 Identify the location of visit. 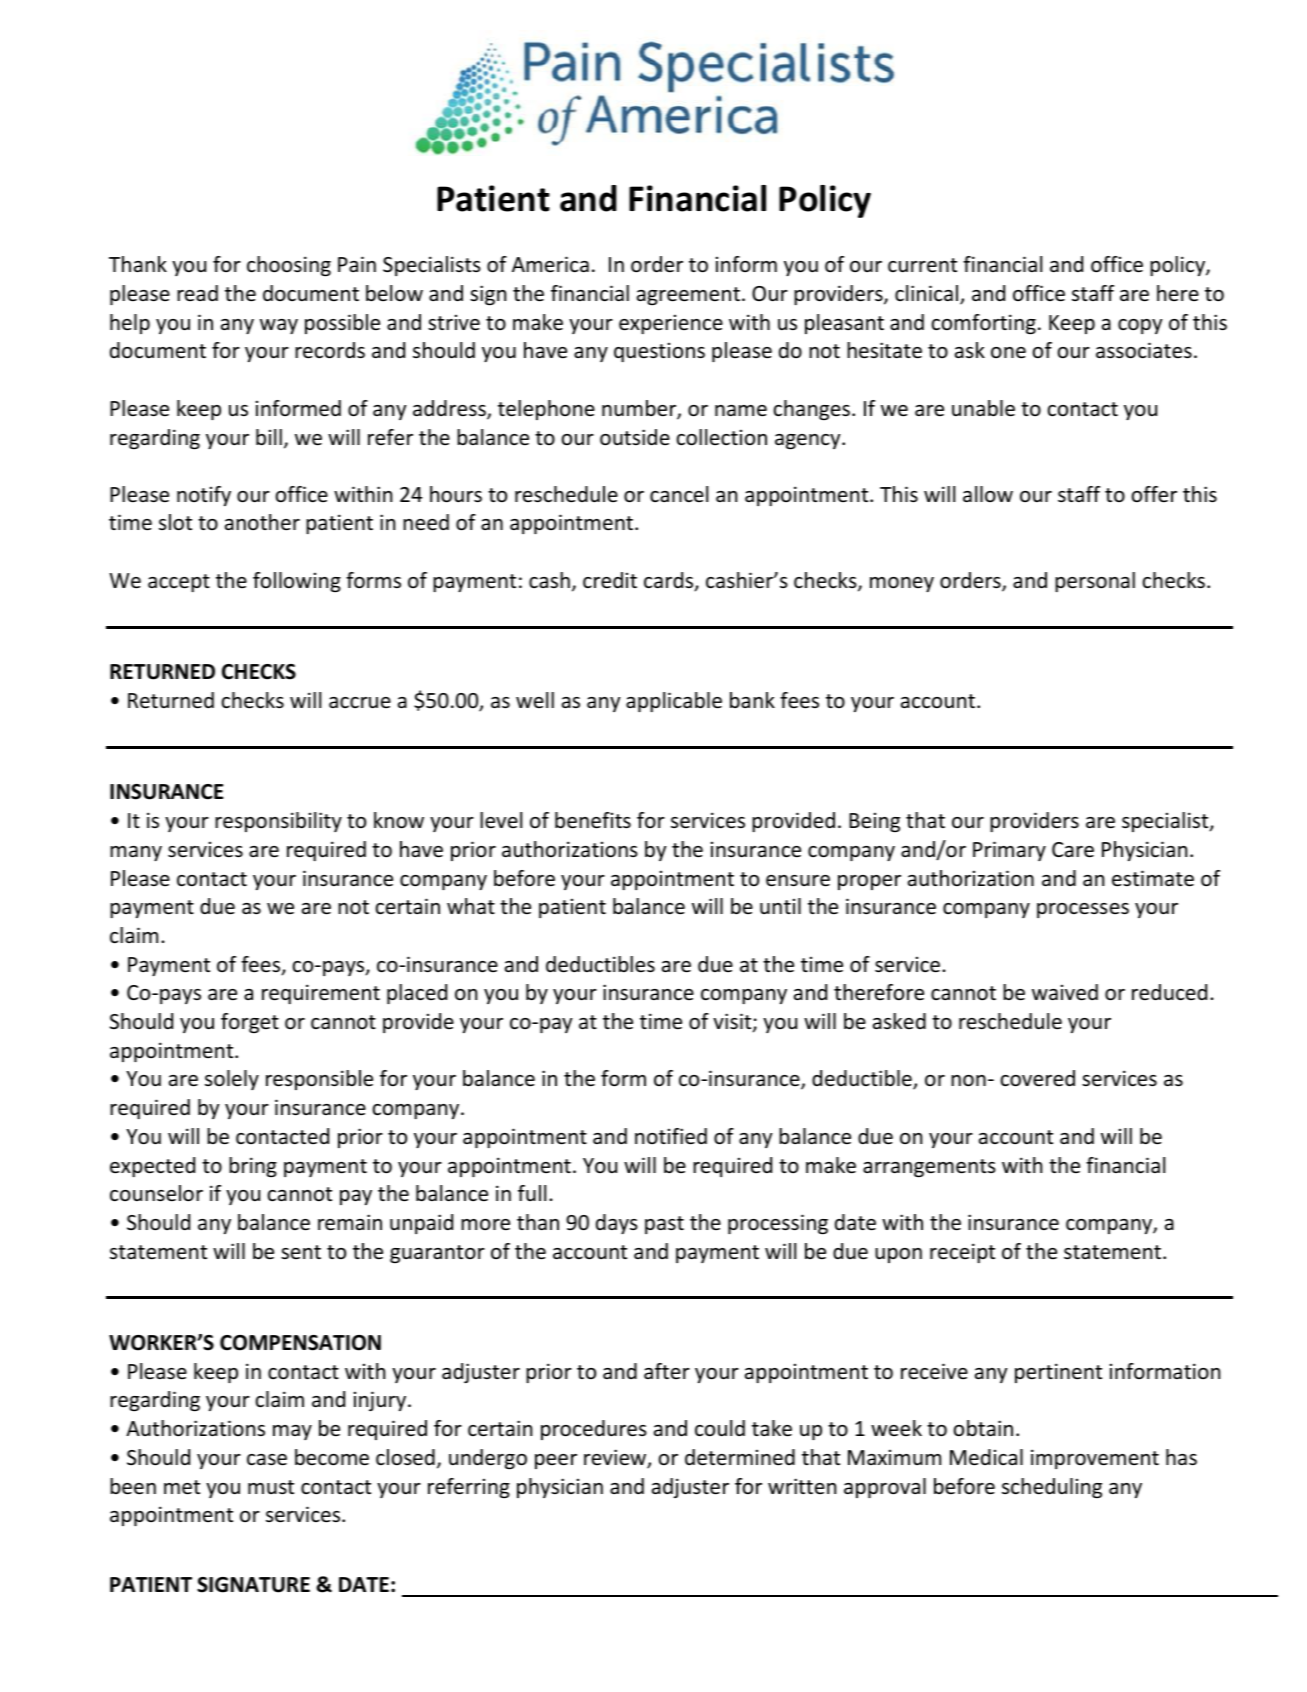
(733, 1022).
